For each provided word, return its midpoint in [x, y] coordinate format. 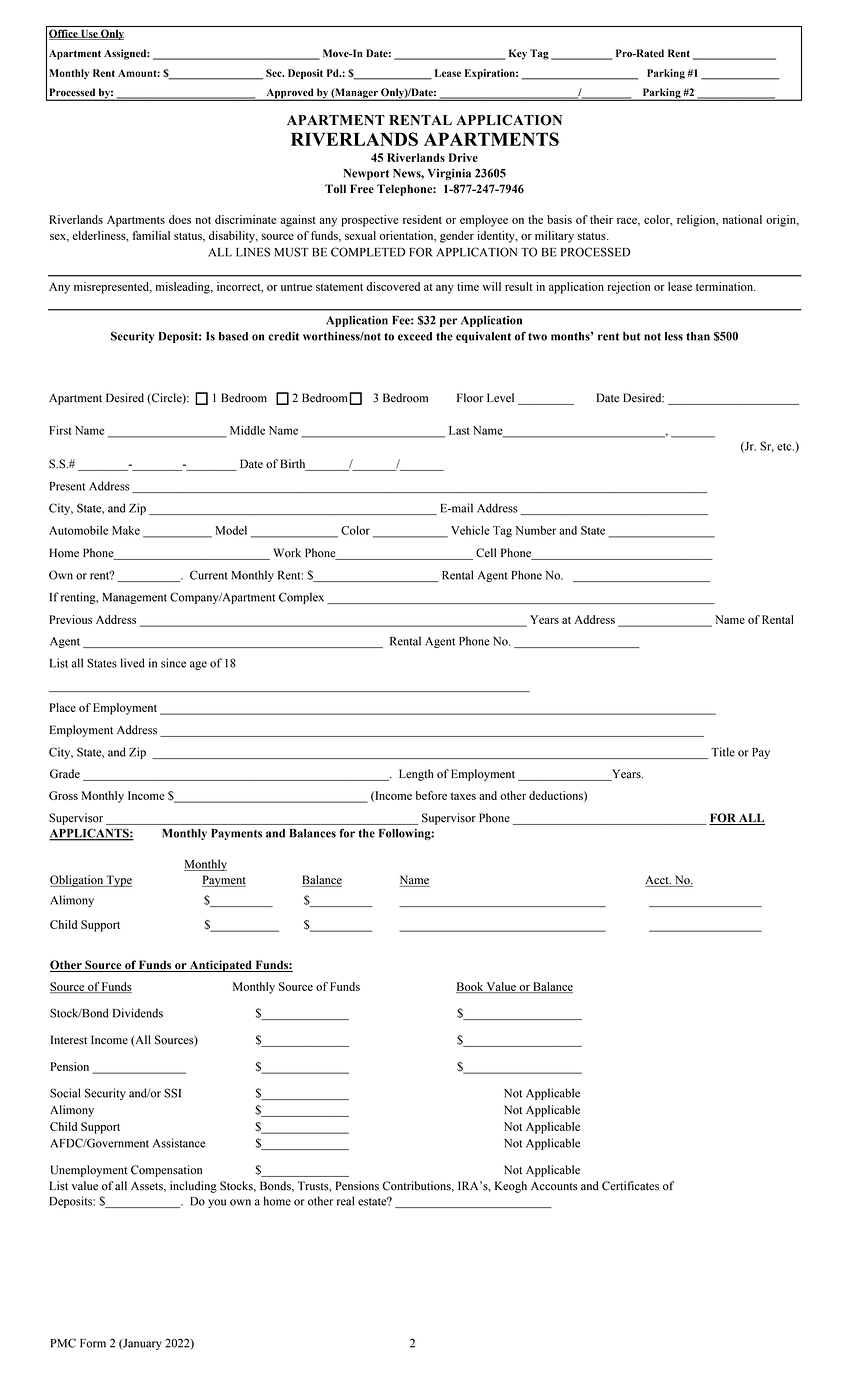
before [431, 795]
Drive [463, 157]
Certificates [630, 1186]
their [601, 219]
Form [93, 1343]
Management [135, 598]
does [180, 219]
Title [723, 752]
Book [470, 987]
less [674, 336]
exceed [415, 336]
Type [118, 881]
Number [535, 530]
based [233, 336]
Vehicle [470, 530]
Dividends [138, 1013]
